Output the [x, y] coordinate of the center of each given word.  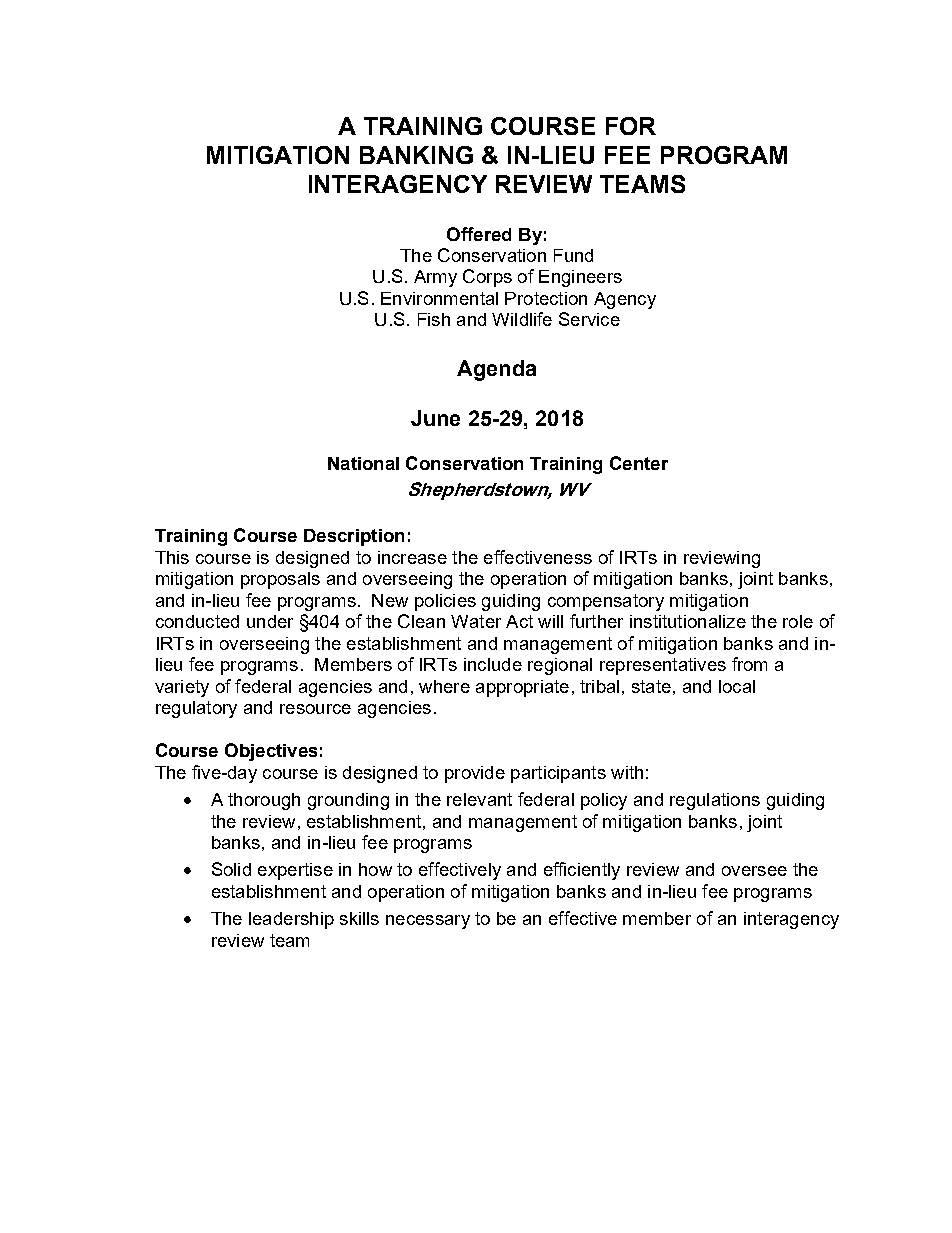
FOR [631, 126]
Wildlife [522, 319]
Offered [479, 234]
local [737, 686]
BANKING [416, 155]
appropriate [522, 688]
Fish [434, 319]
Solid [231, 869]
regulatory [196, 709]
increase [412, 557]
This [172, 557]
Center [639, 463]
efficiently [582, 871]
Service [589, 319]
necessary [428, 922]
